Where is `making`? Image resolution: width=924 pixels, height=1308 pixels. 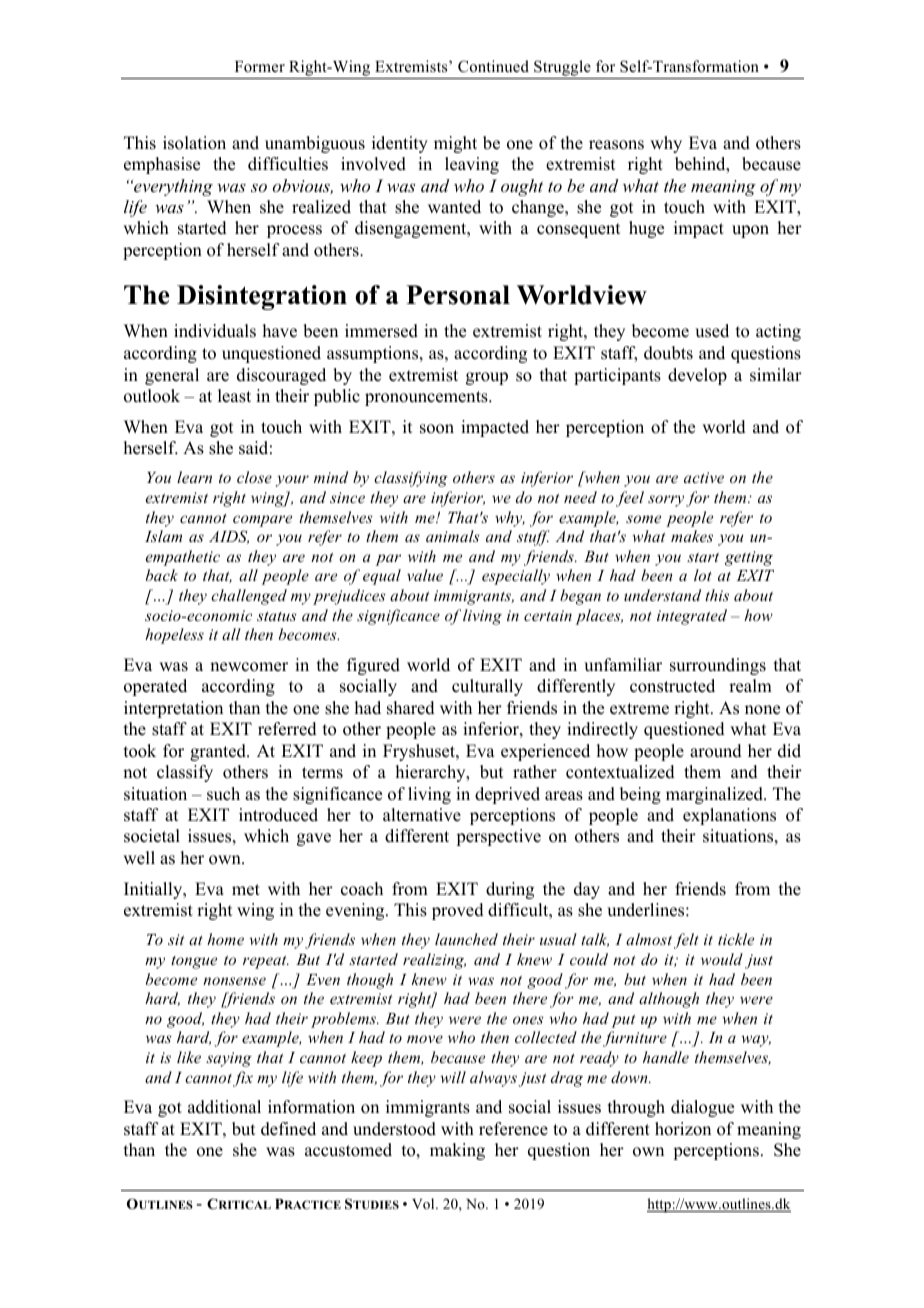
making is located at coordinates (457, 1151).
